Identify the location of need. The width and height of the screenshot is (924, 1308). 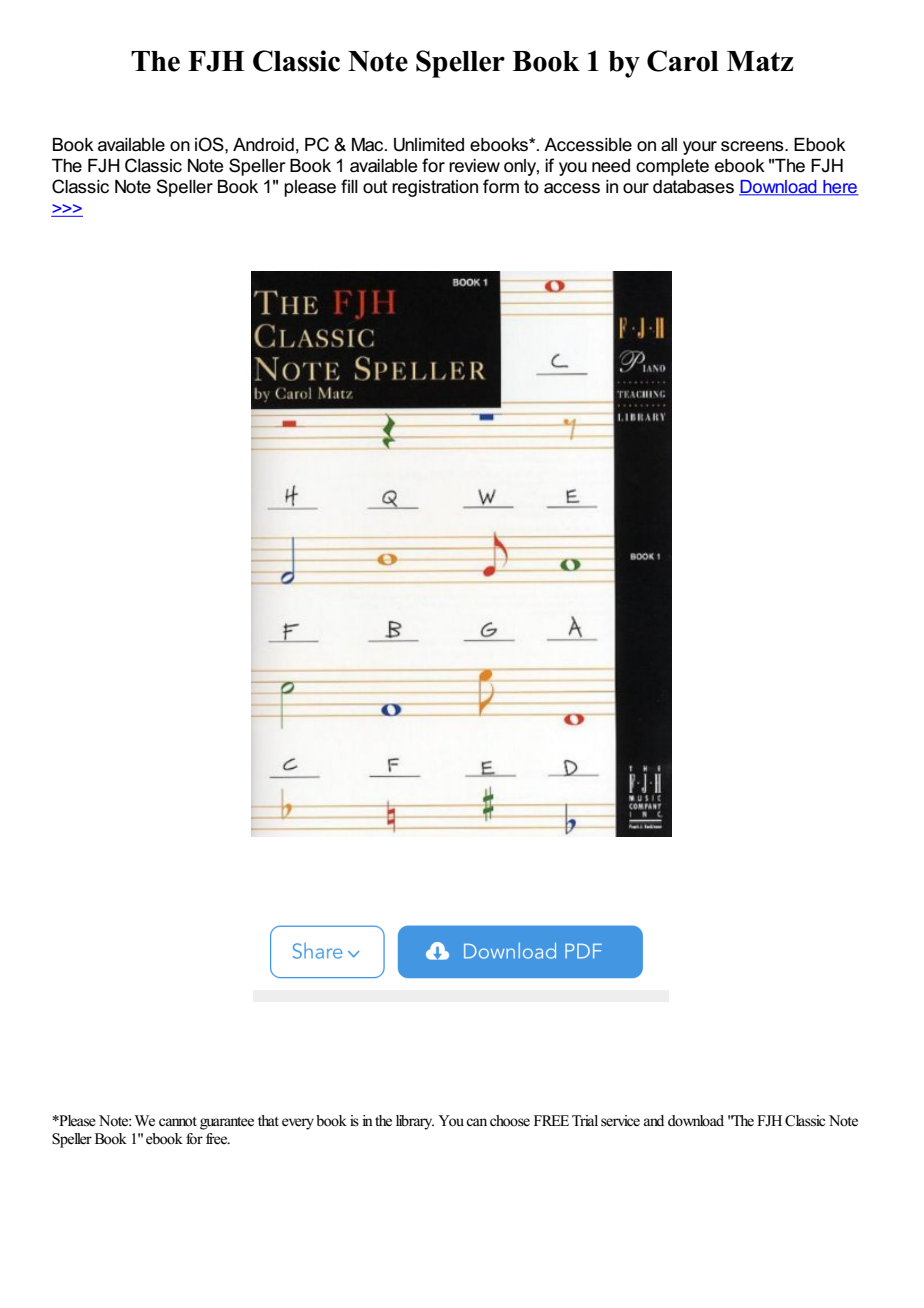
(611, 166).
